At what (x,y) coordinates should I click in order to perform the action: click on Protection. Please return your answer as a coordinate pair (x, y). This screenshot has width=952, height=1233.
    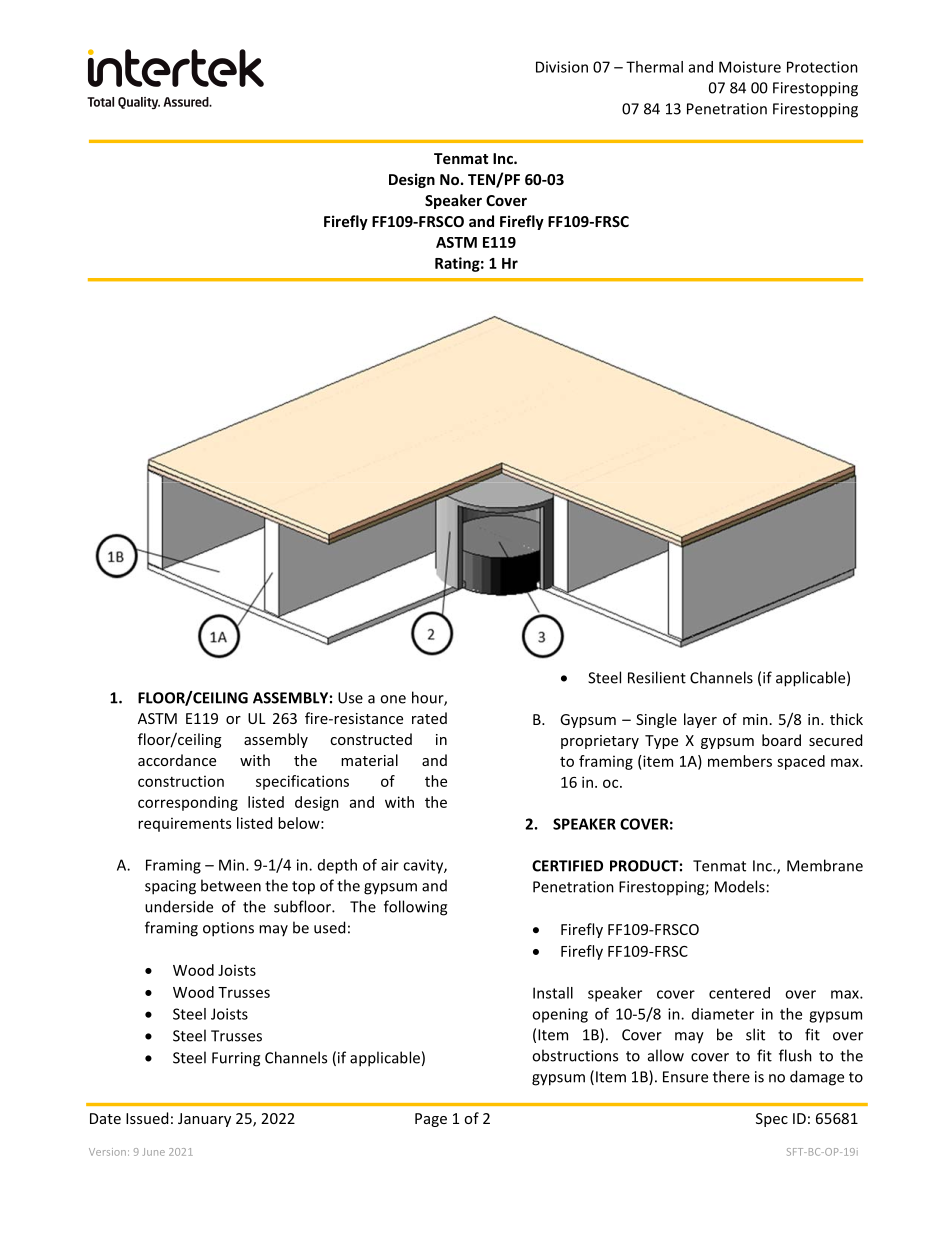
    Looking at the image, I should click on (822, 67).
